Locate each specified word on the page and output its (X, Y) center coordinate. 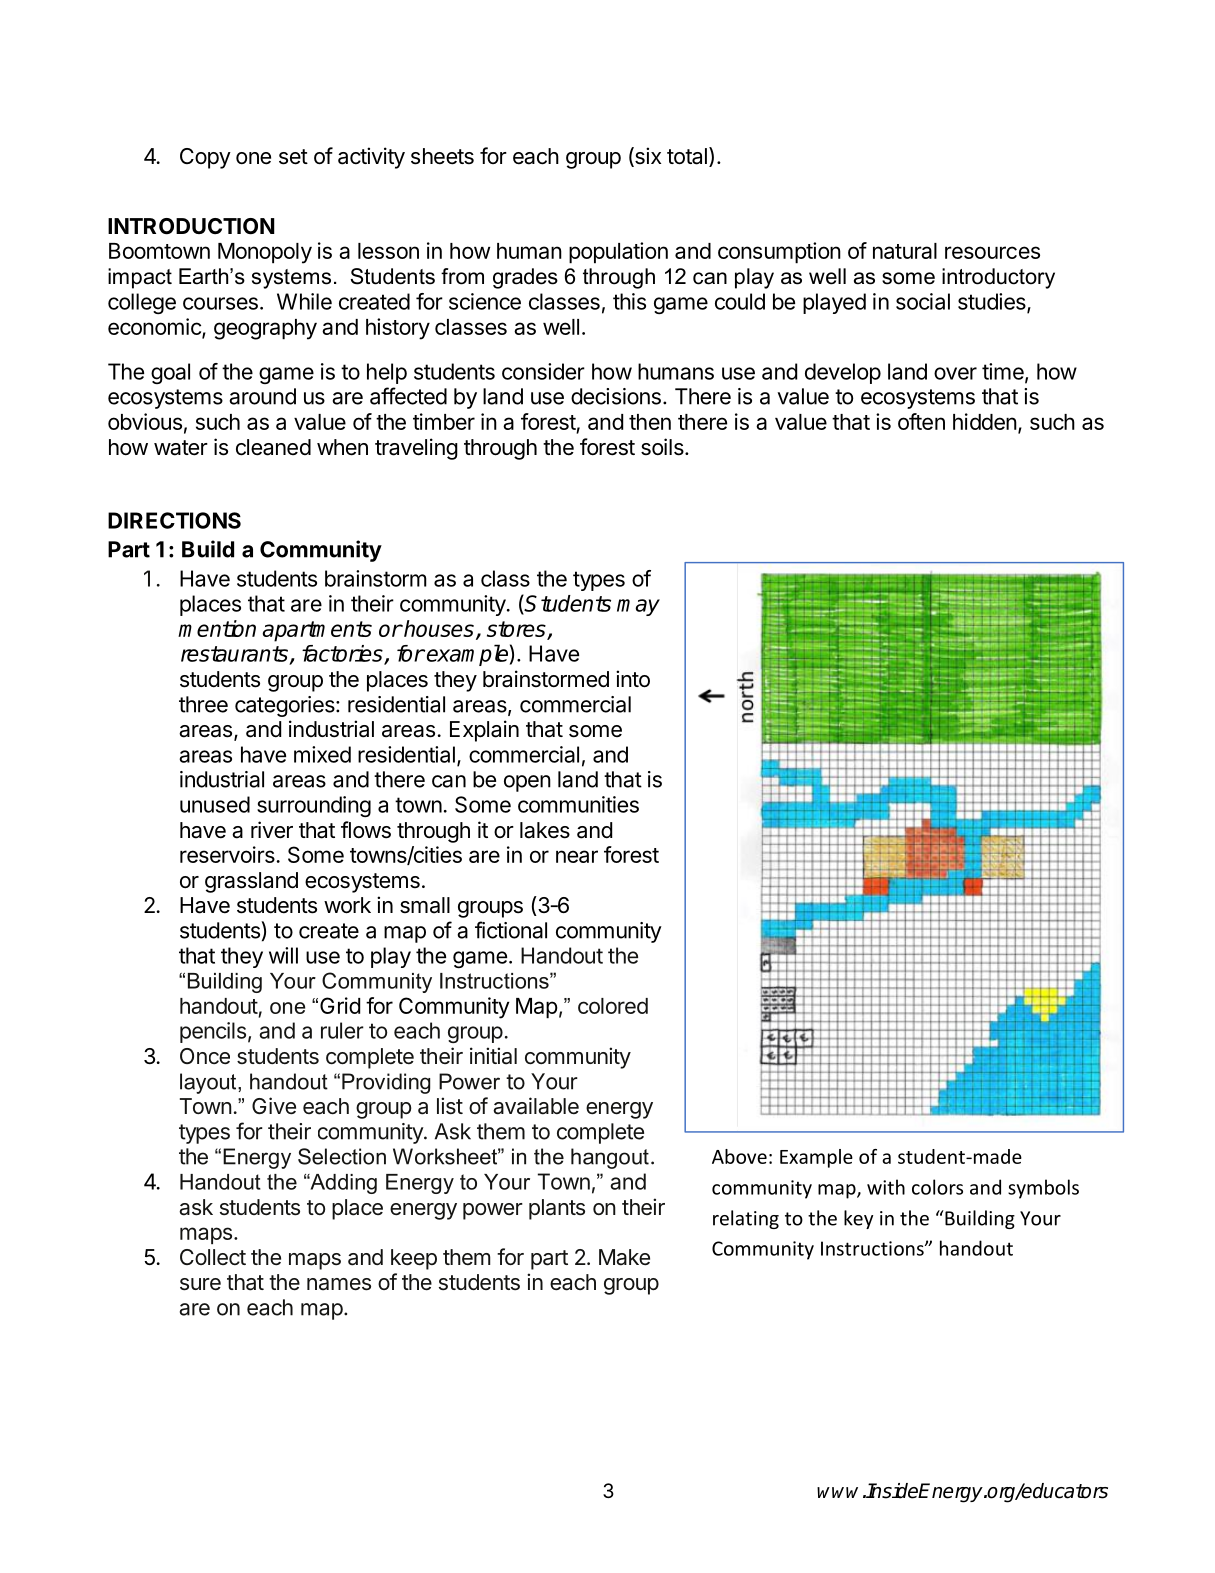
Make (624, 1257)
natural (905, 251)
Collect (213, 1257)
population (618, 253)
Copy (205, 158)
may (638, 607)
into (633, 679)
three (203, 704)
